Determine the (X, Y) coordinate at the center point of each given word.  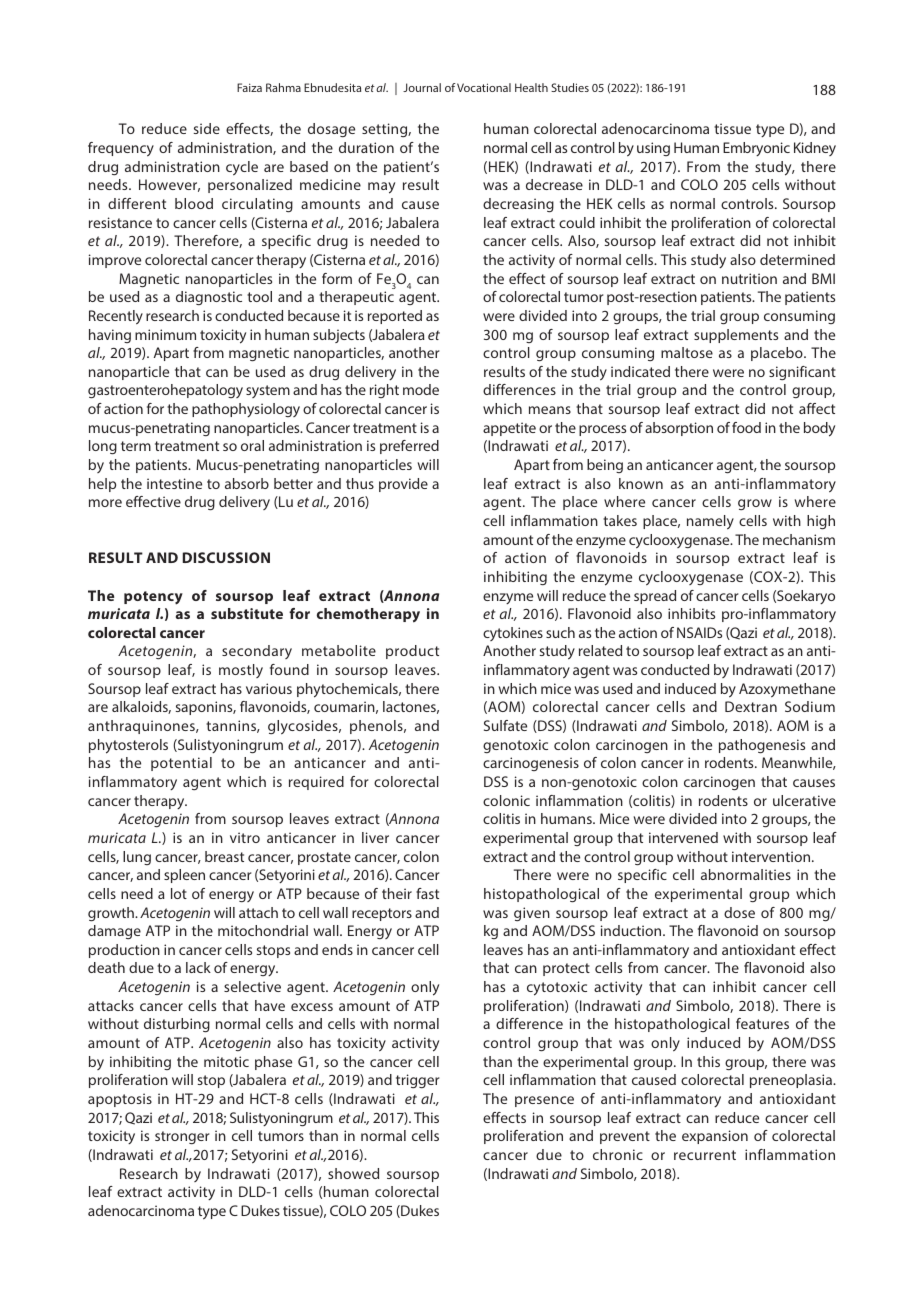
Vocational (484, 87)
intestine (174, 483)
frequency (121, 149)
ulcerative (804, 800)
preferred (409, 447)
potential (181, 764)
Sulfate (505, 725)
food (746, 427)
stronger (182, 1137)
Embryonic (756, 149)
